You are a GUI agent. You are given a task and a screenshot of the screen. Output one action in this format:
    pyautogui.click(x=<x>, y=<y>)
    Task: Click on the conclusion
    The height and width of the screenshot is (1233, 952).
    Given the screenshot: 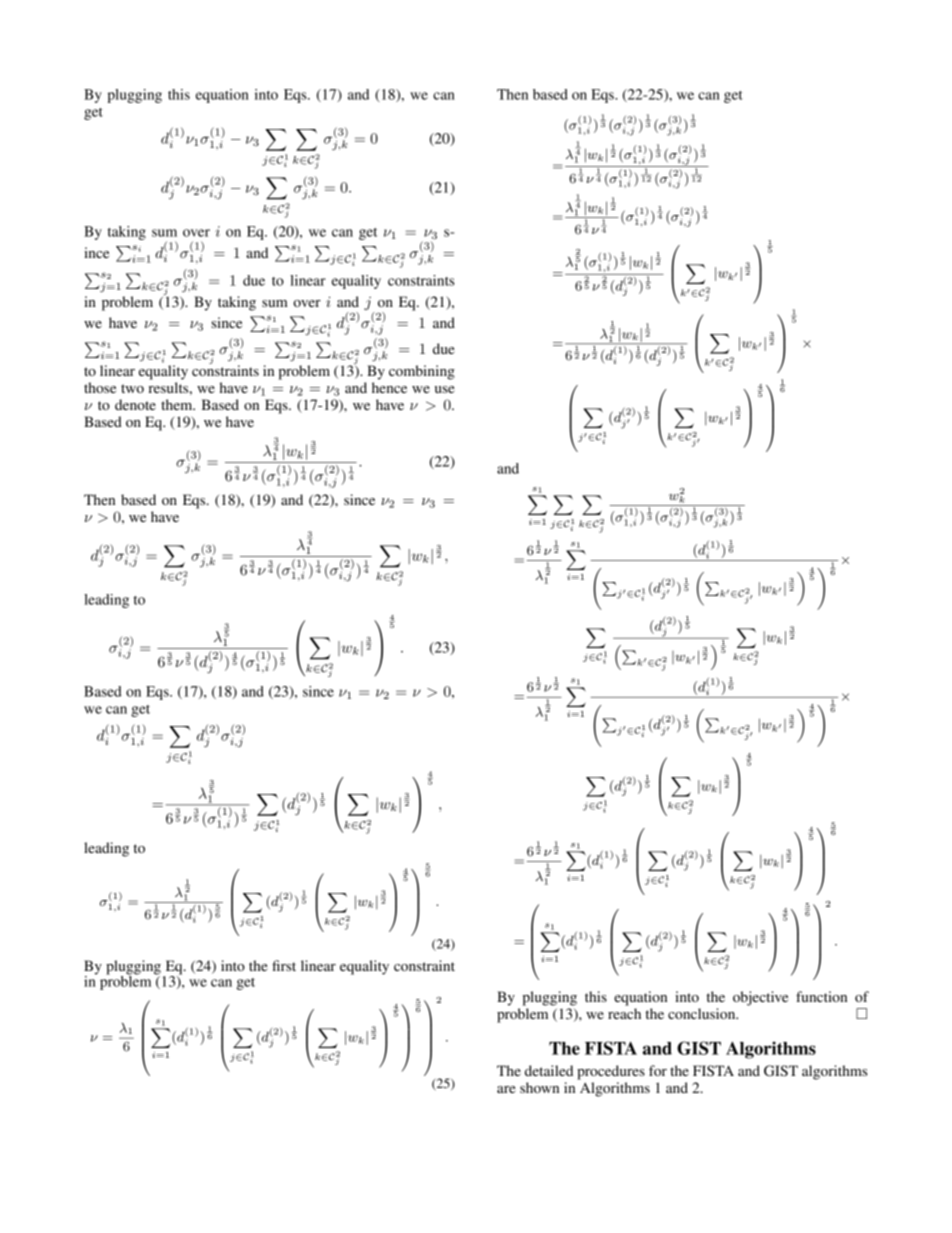 What is the action you would take?
    pyautogui.click(x=703, y=1013)
